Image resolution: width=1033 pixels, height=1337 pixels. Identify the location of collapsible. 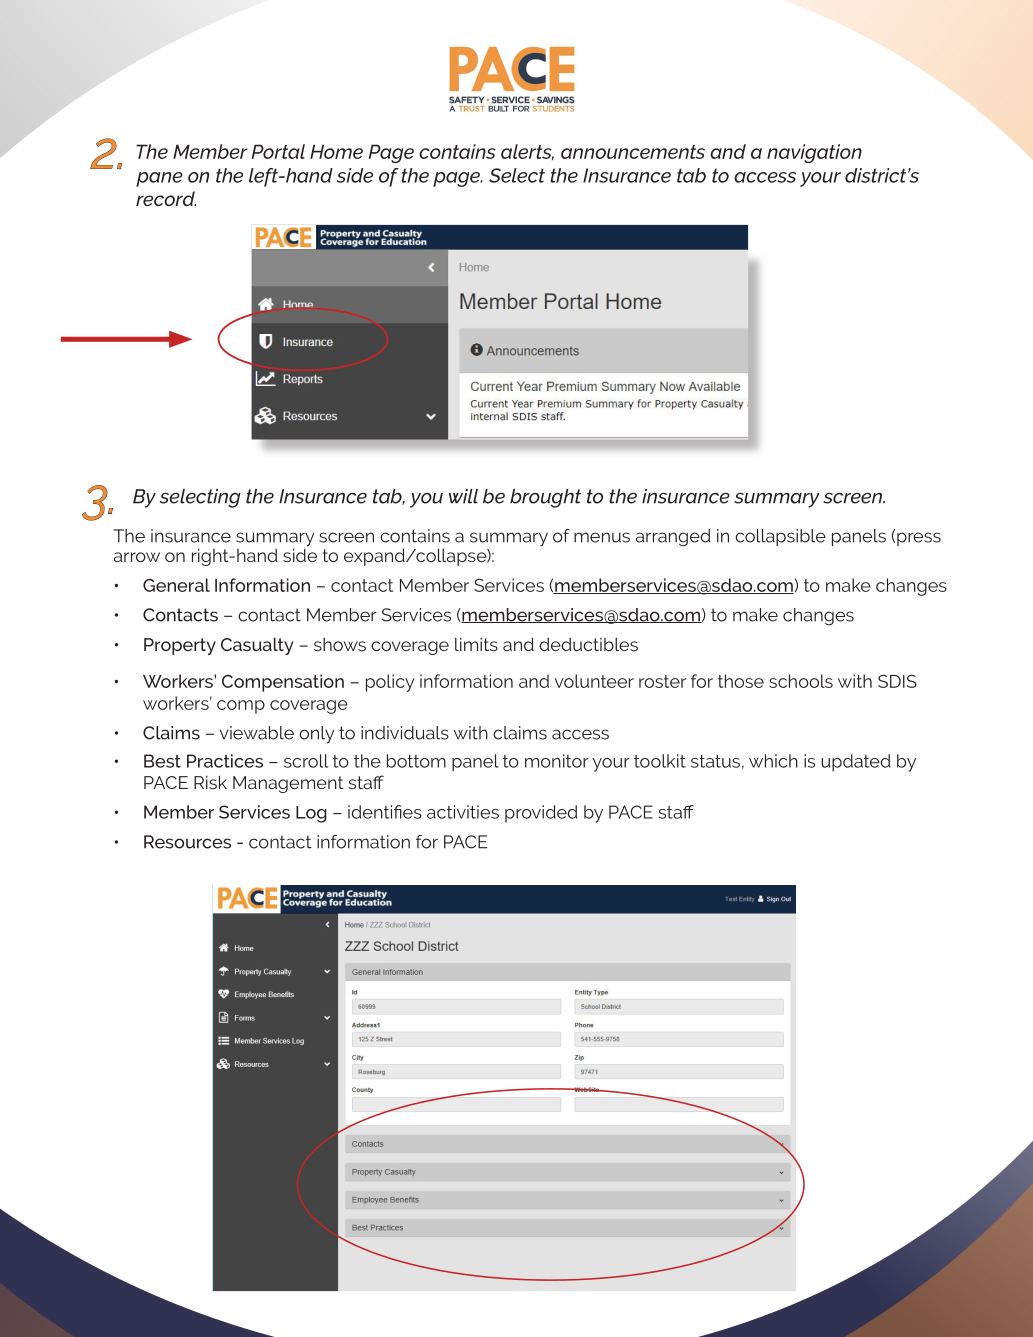
(780, 537).
